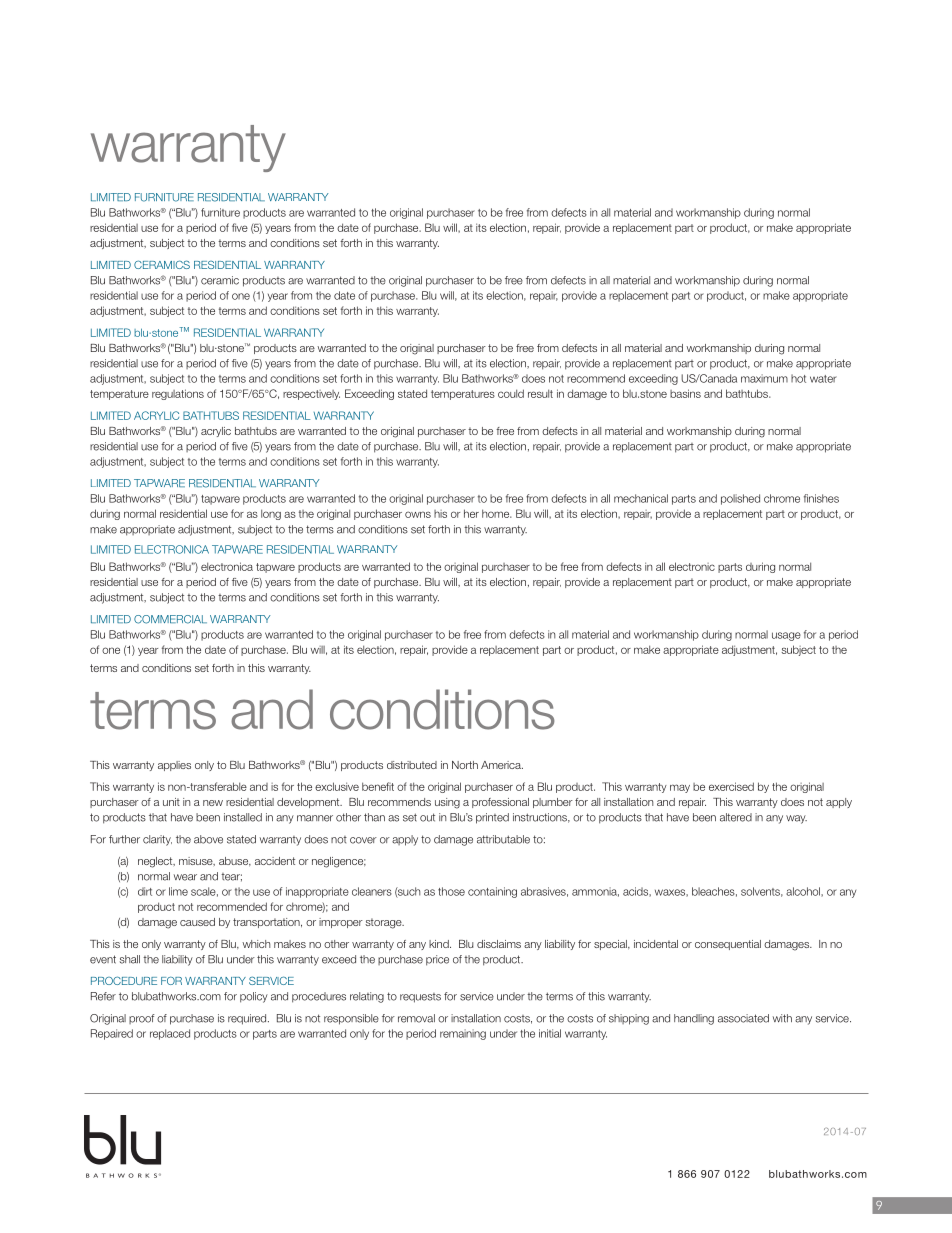  Describe the element at coordinates (463, 1034) in the image. I see `remaining` at that location.
